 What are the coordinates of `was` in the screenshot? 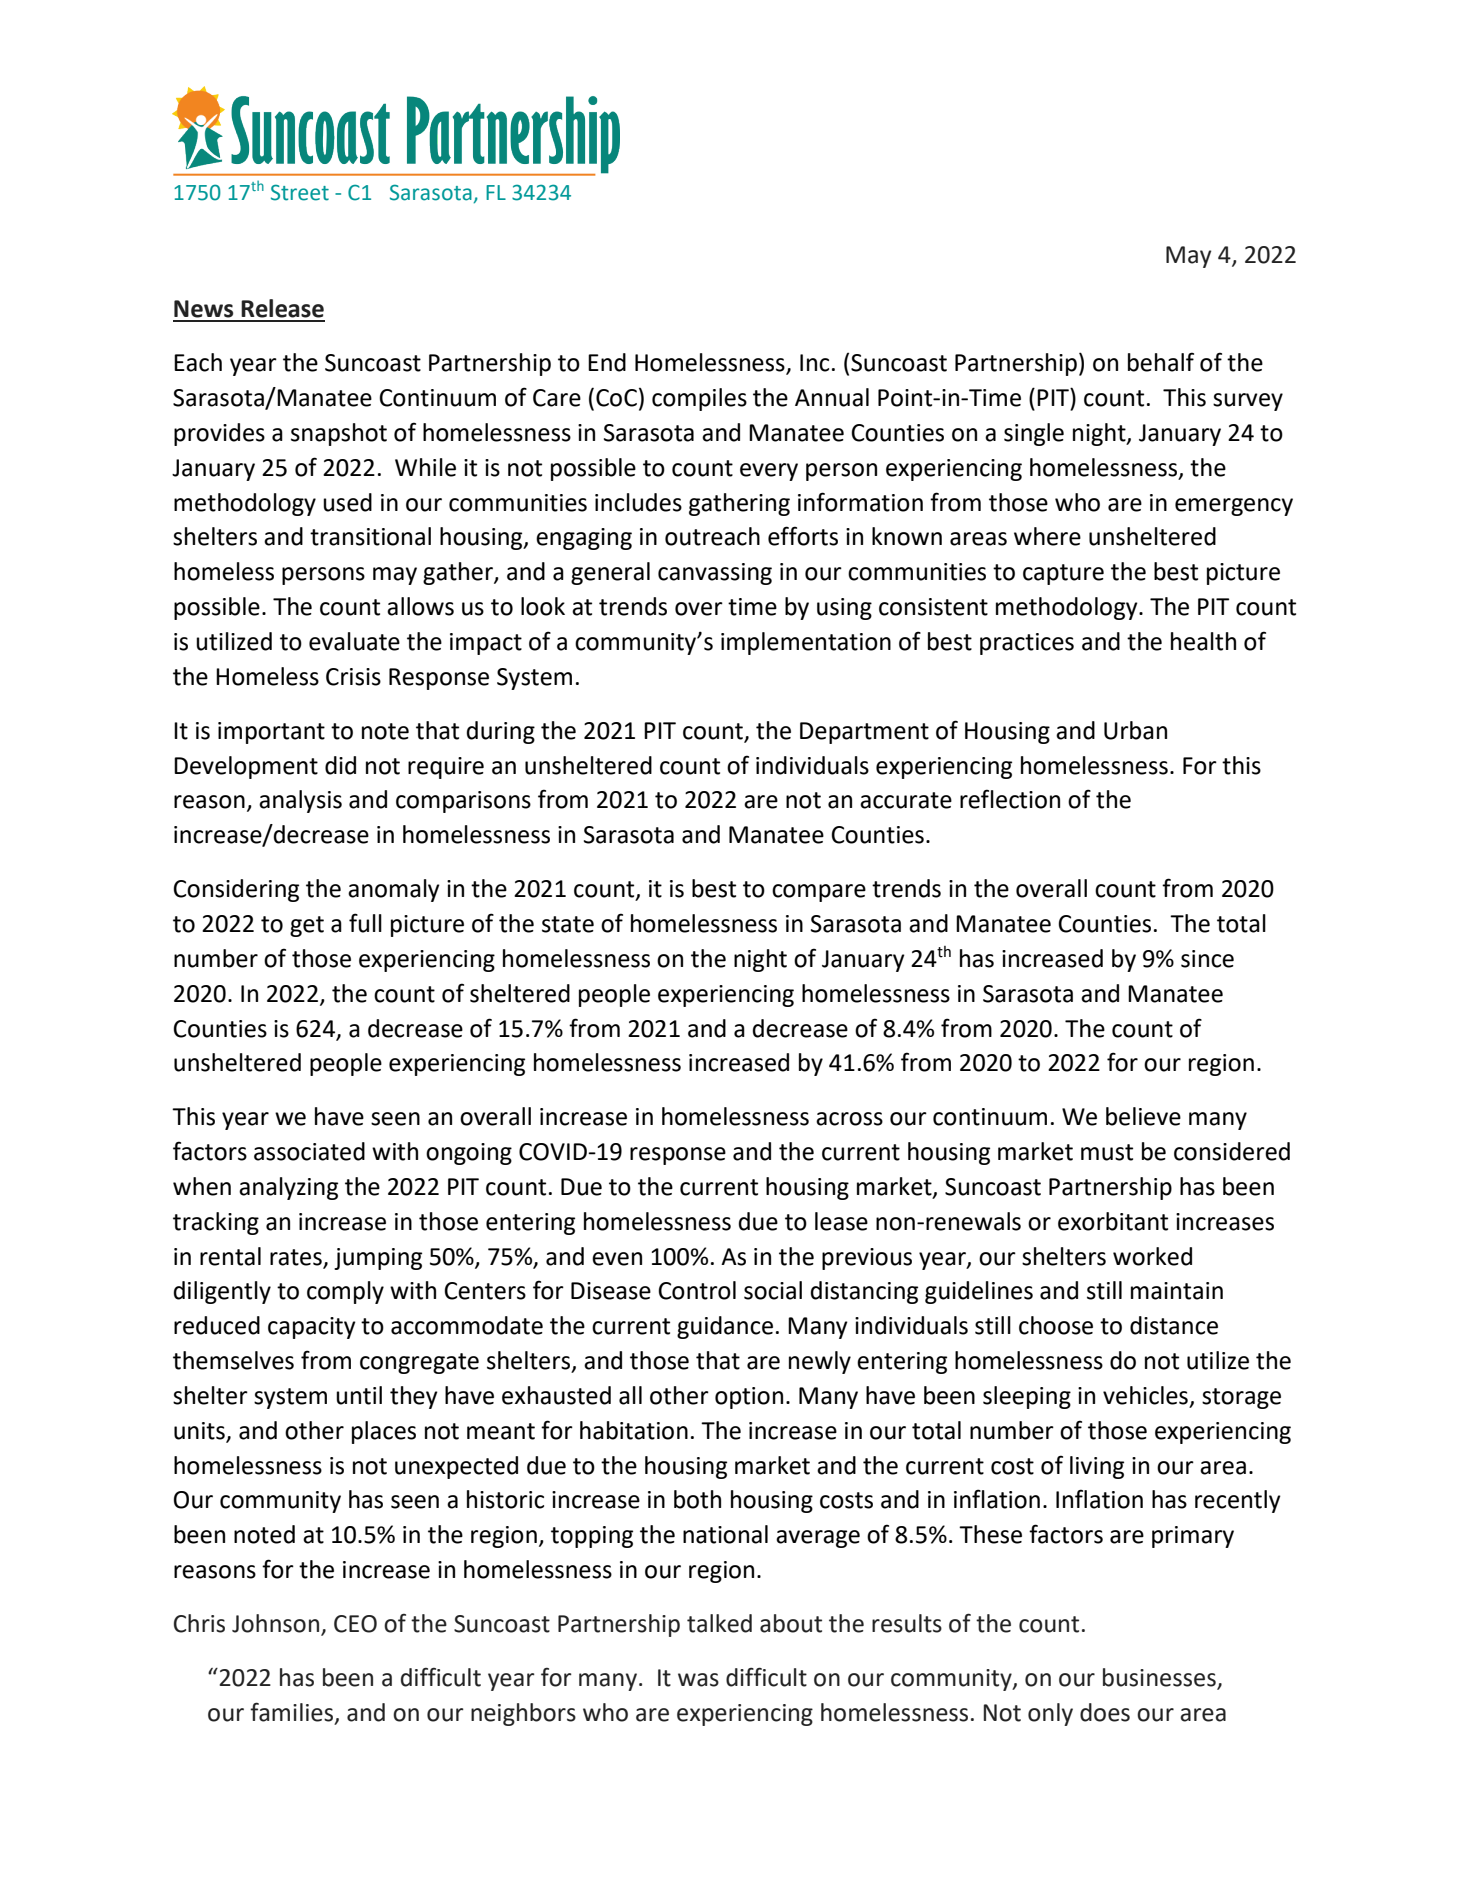 It's located at (698, 1680).
